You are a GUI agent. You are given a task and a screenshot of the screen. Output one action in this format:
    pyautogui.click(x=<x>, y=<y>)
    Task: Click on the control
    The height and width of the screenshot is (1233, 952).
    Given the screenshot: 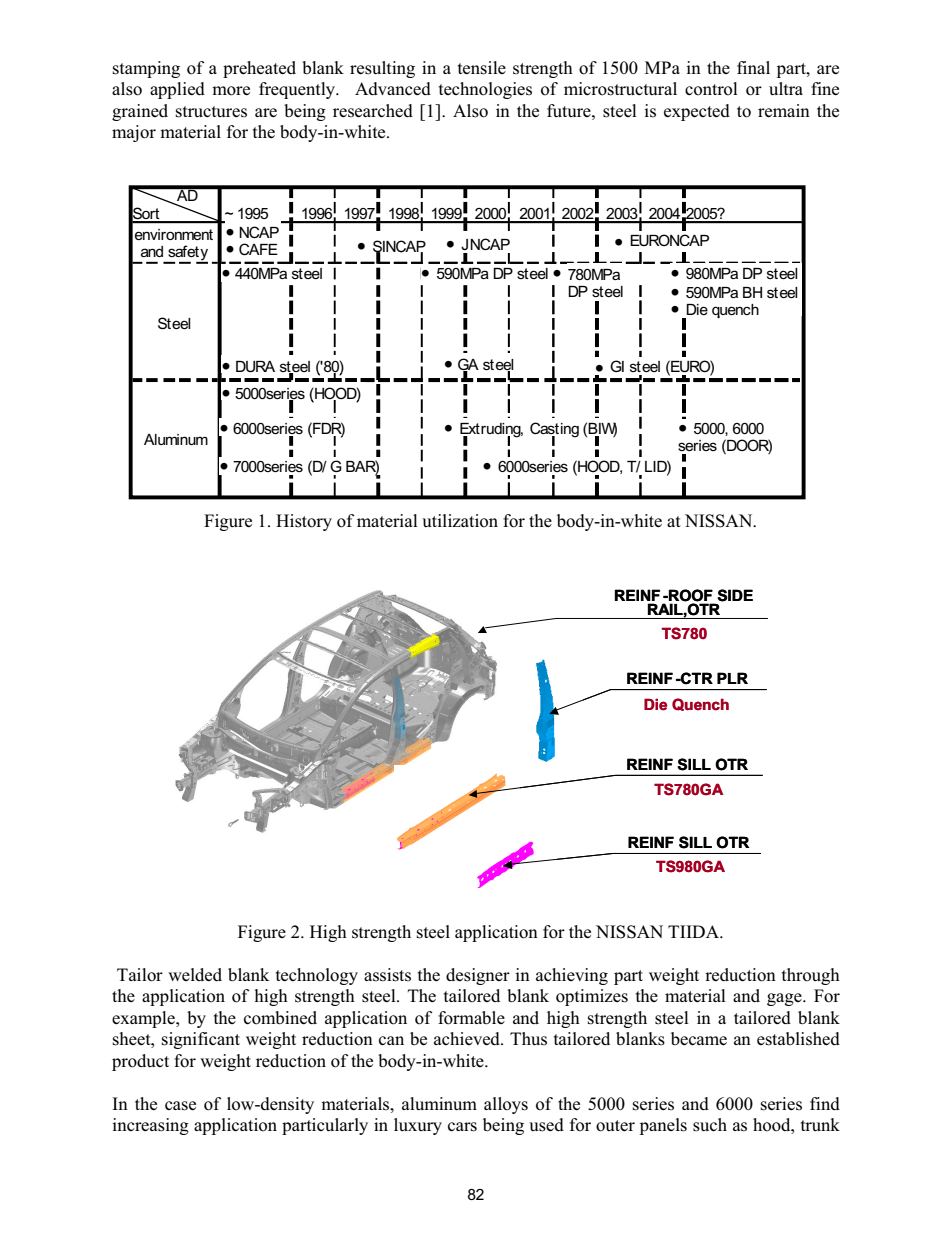 What is the action you would take?
    pyautogui.click(x=711, y=89)
